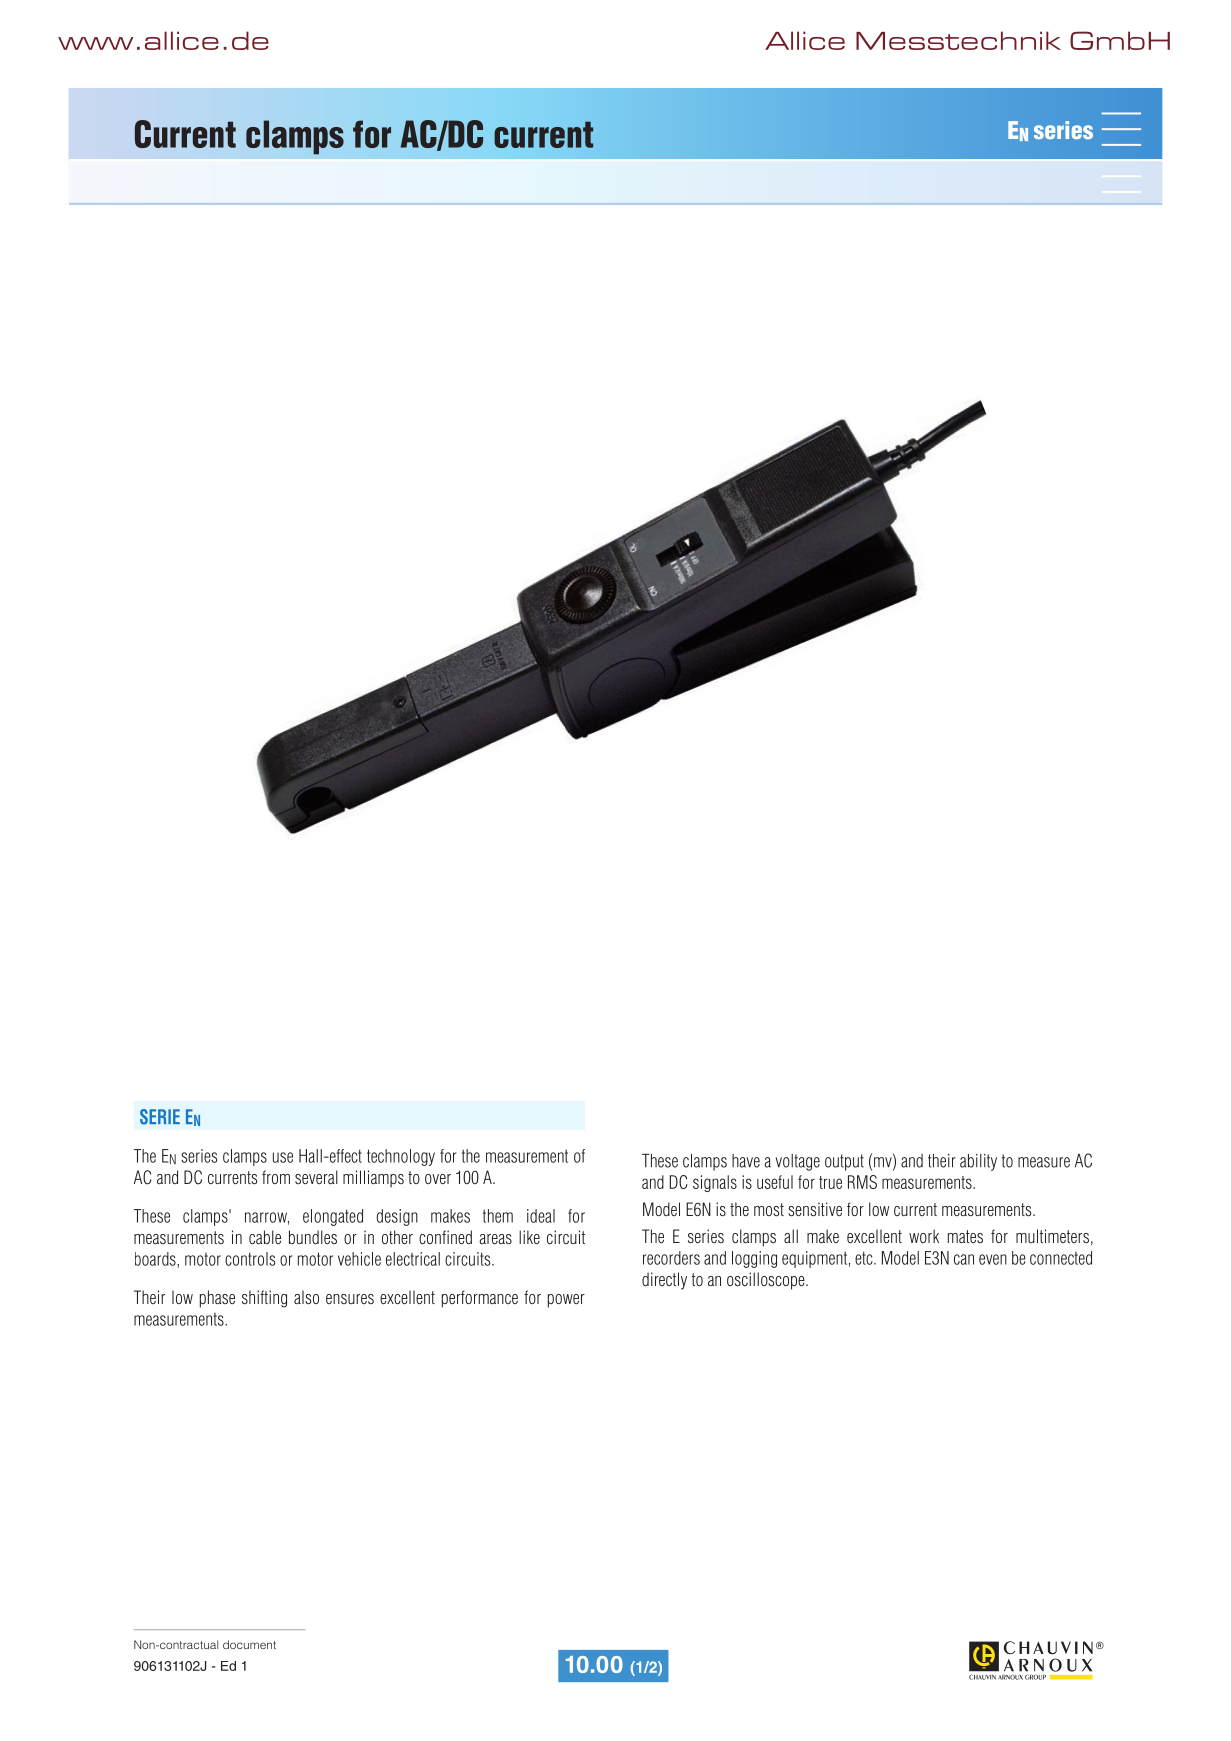 The height and width of the screenshot is (1741, 1231). Describe the element at coordinates (217, 1299) in the screenshot. I see `phase` at that location.
